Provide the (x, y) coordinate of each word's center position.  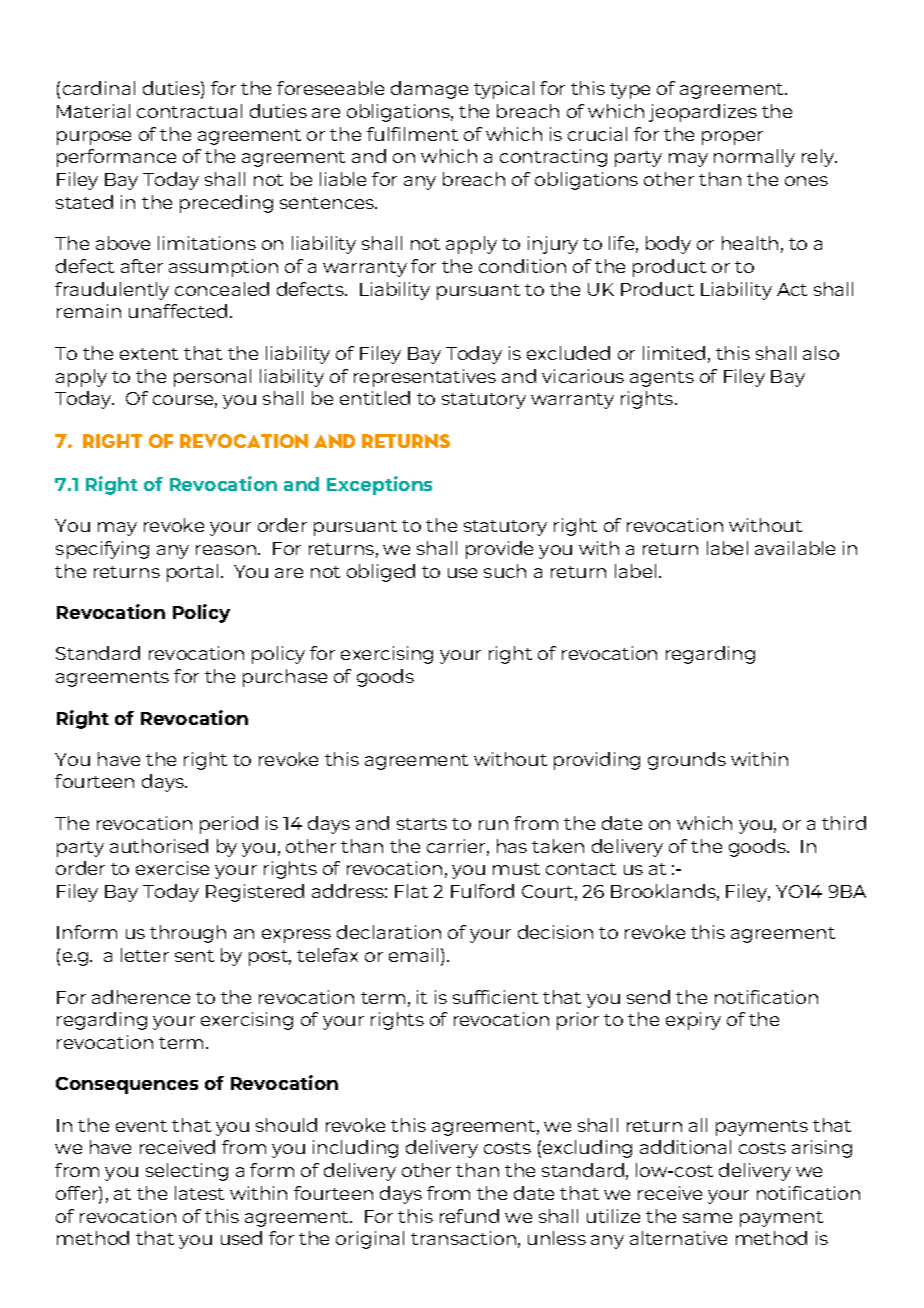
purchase (285, 678)
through (188, 934)
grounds (687, 761)
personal (212, 378)
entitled (375, 398)
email (413, 955)
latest (199, 1193)
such (505, 571)
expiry (693, 1021)
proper (732, 138)
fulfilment (412, 134)
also (821, 353)
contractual (189, 111)
